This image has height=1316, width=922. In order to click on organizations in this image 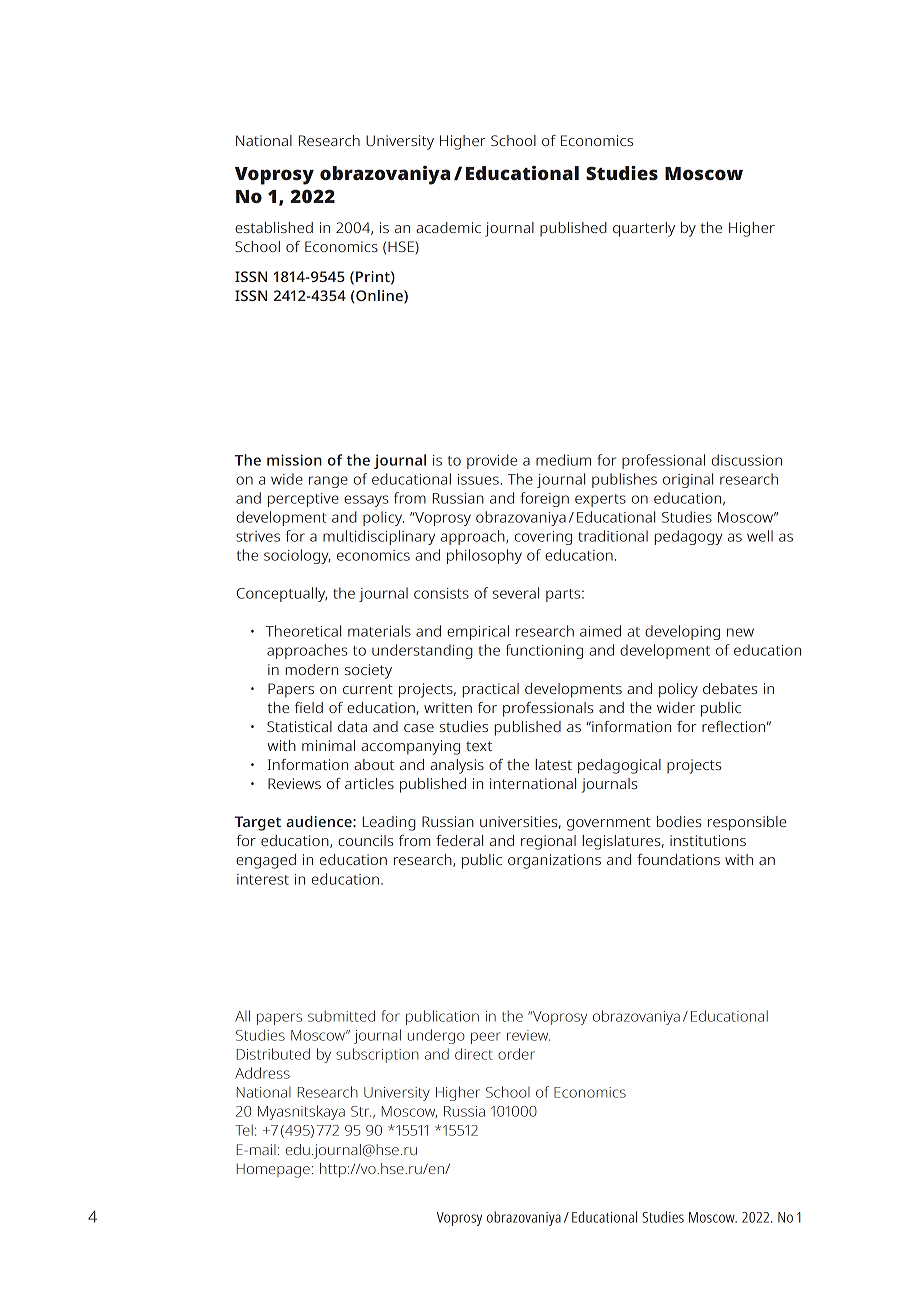, I will do `click(554, 861)`.
